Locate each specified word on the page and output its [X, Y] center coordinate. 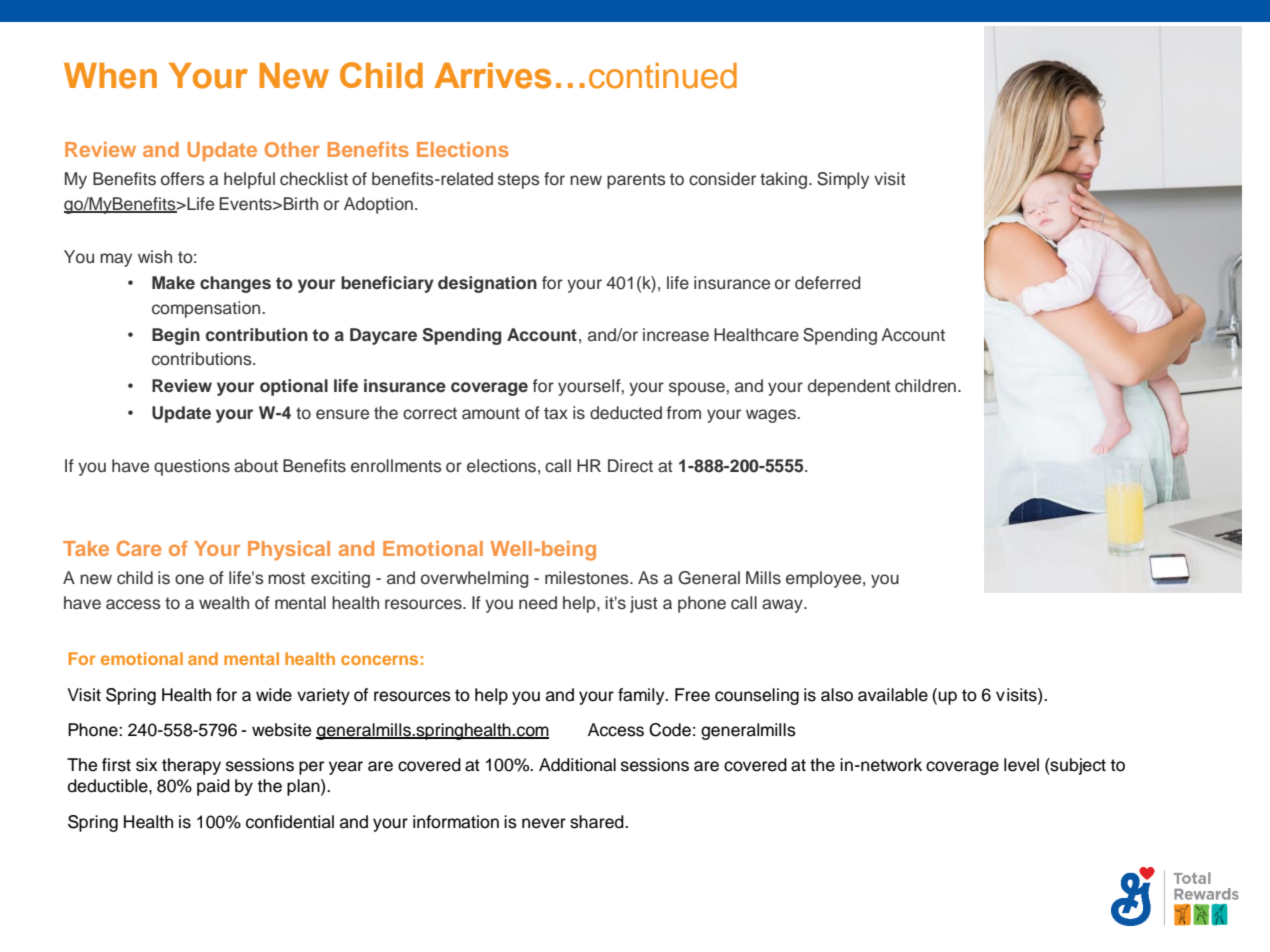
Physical [289, 551]
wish [155, 257]
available [893, 695]
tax [556, 413]
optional [294, 387]
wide [274, 695]
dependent [849, 387]
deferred [828, 283]
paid [213, 787]
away [783, 606]
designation [487, 284]
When [110, 76]
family [642, 696]
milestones [588, 578]
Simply [843, 180]
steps [519, 181]
